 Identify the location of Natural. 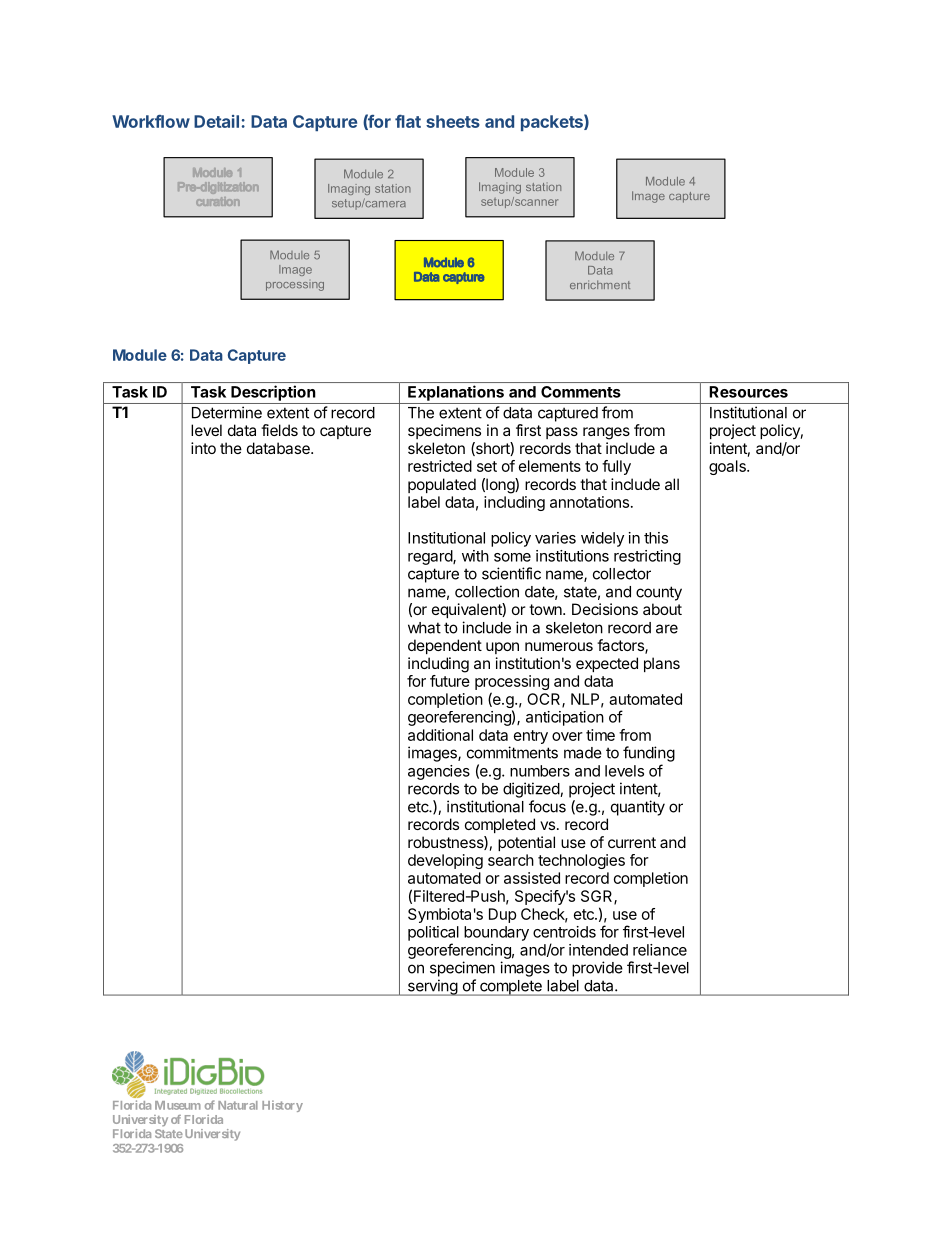
(238, 1105).
